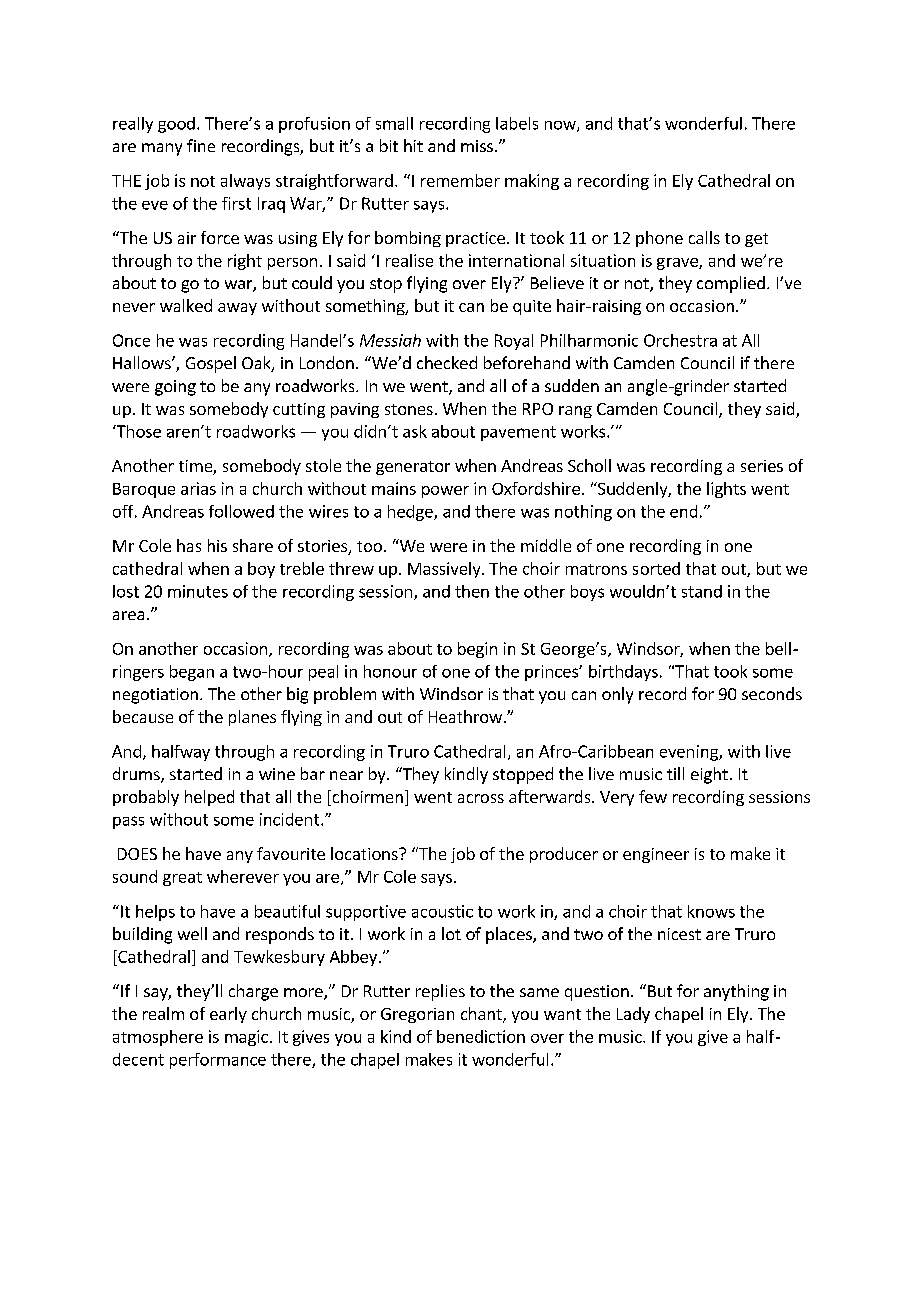  I want to click on miss, so click(477, 146).
